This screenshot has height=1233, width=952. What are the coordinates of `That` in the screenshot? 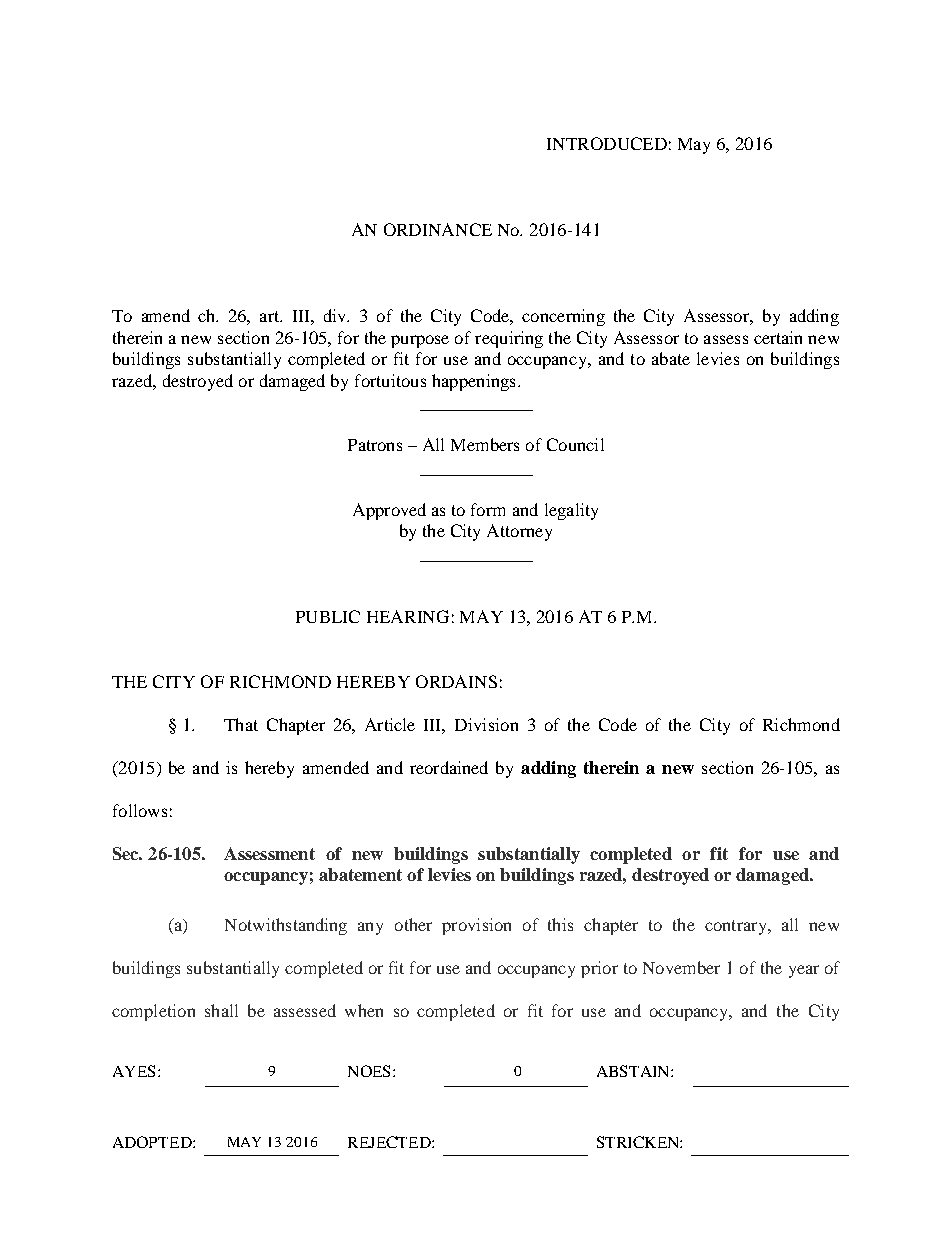 It's located at (241, 724).
